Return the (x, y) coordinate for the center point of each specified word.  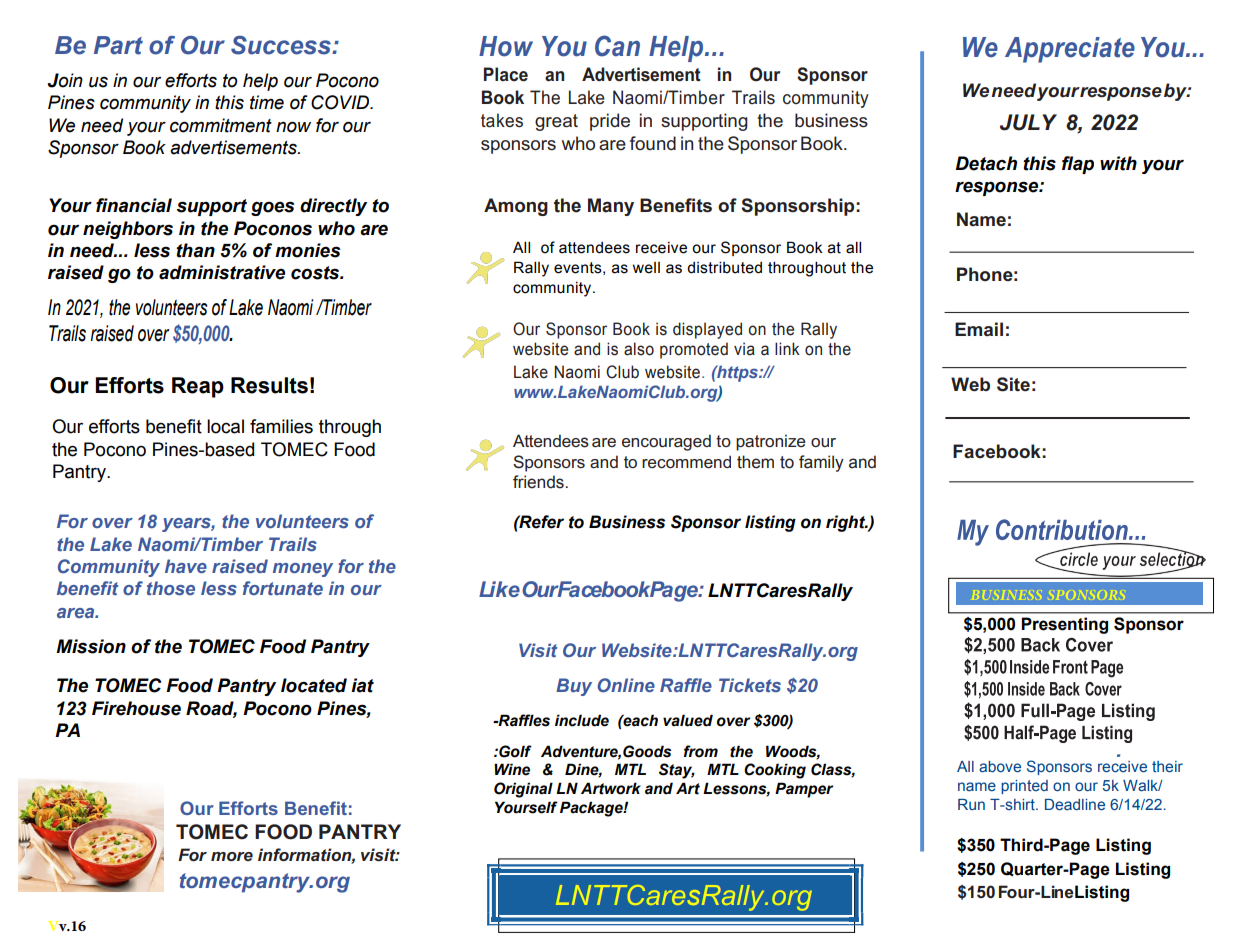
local (225, 426)
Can (617, 46)
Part (118, 45)
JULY (1028, 122)
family (821, 463)
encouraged (666, 442)
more (232, 856)
